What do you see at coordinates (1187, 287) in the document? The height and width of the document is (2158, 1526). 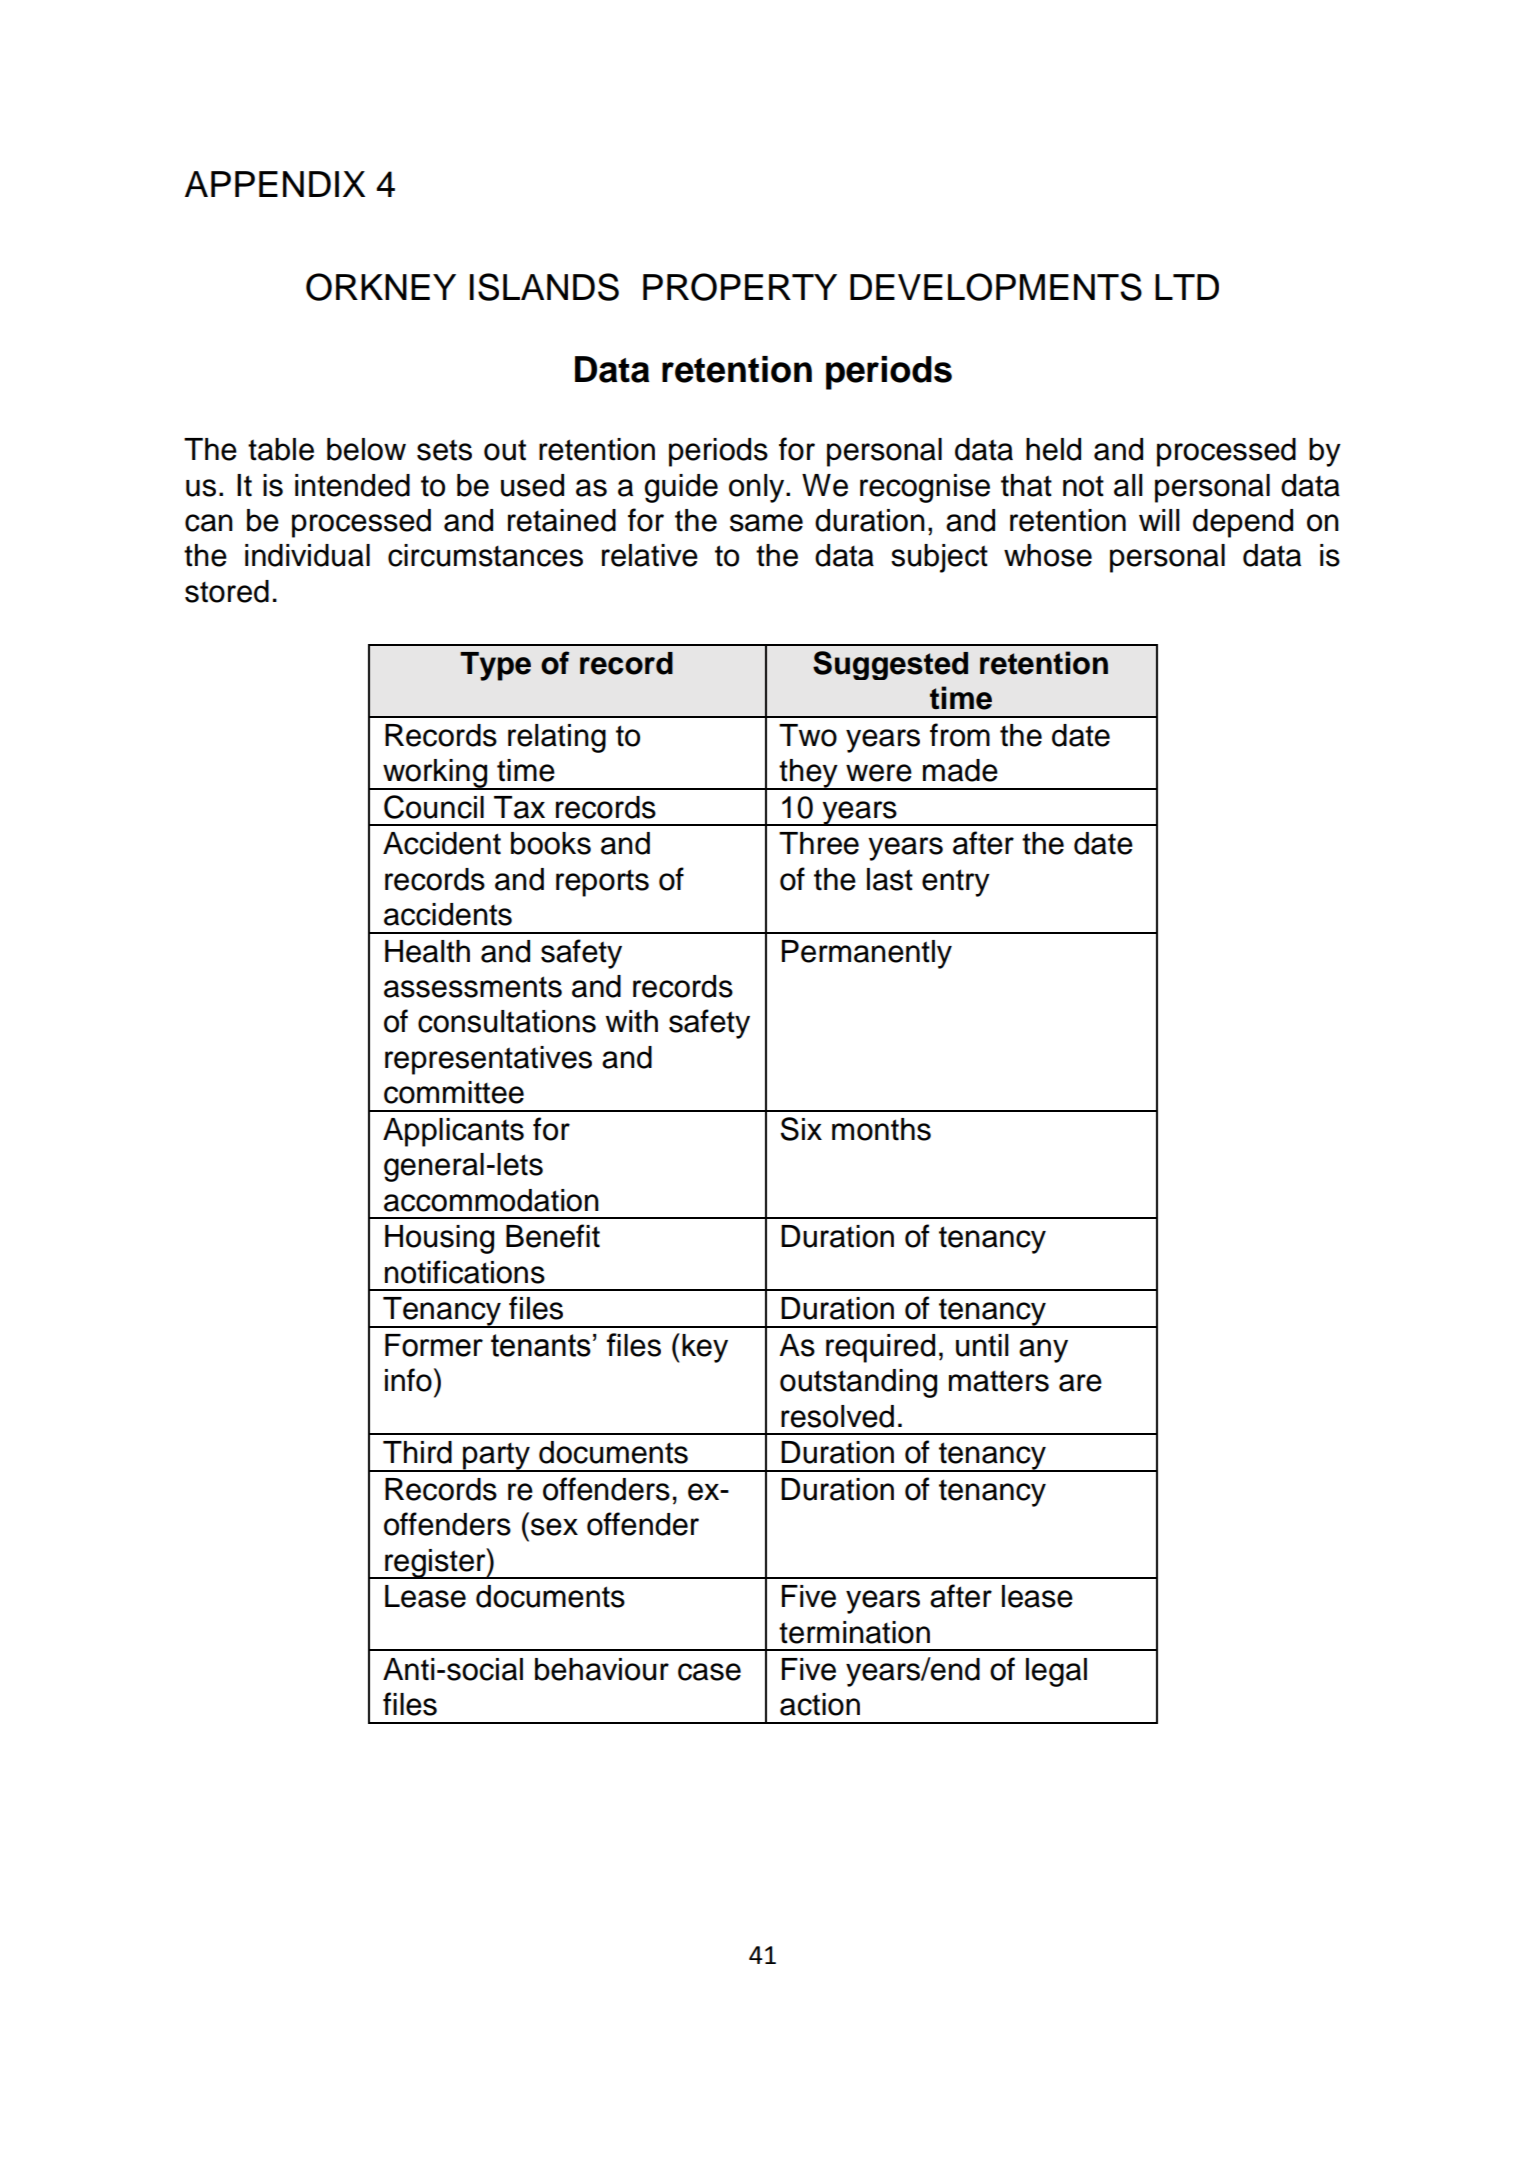 I see `LTD` at bounding box center [1187, 287].
